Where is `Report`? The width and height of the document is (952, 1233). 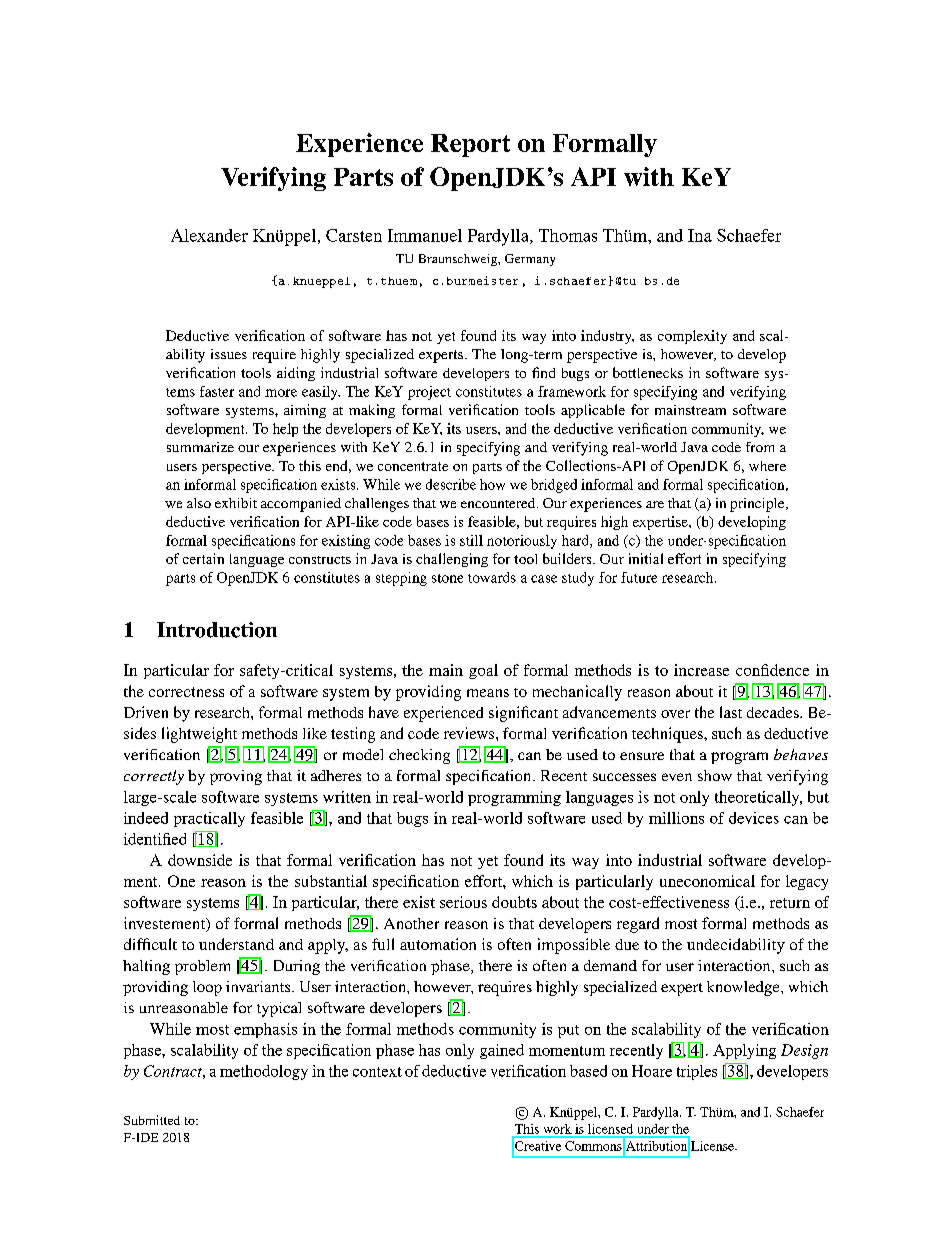 Report is located at coordinates (470, 145).
